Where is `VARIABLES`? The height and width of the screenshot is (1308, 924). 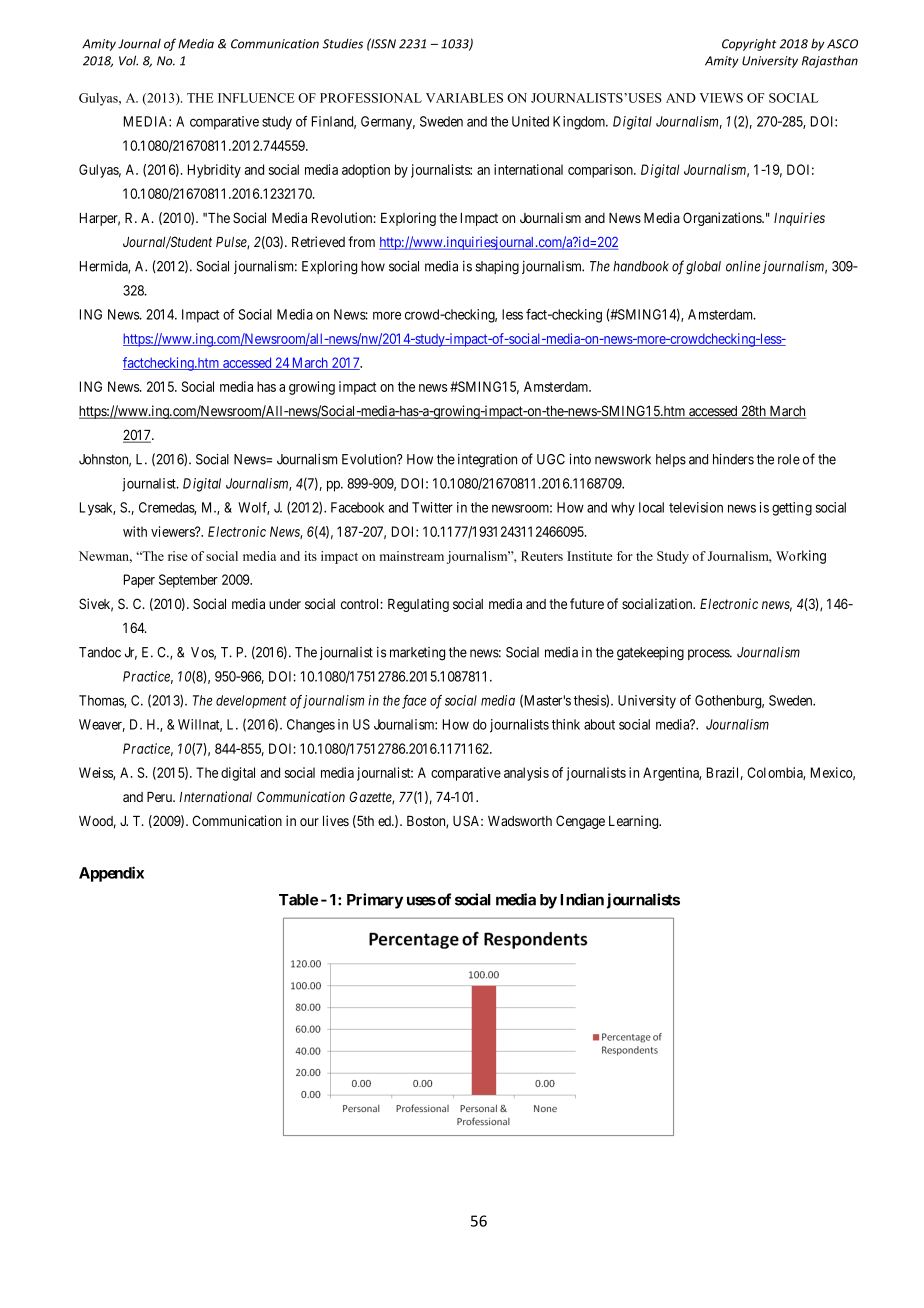 VARIABLES is located at coordinates (464, 98).
